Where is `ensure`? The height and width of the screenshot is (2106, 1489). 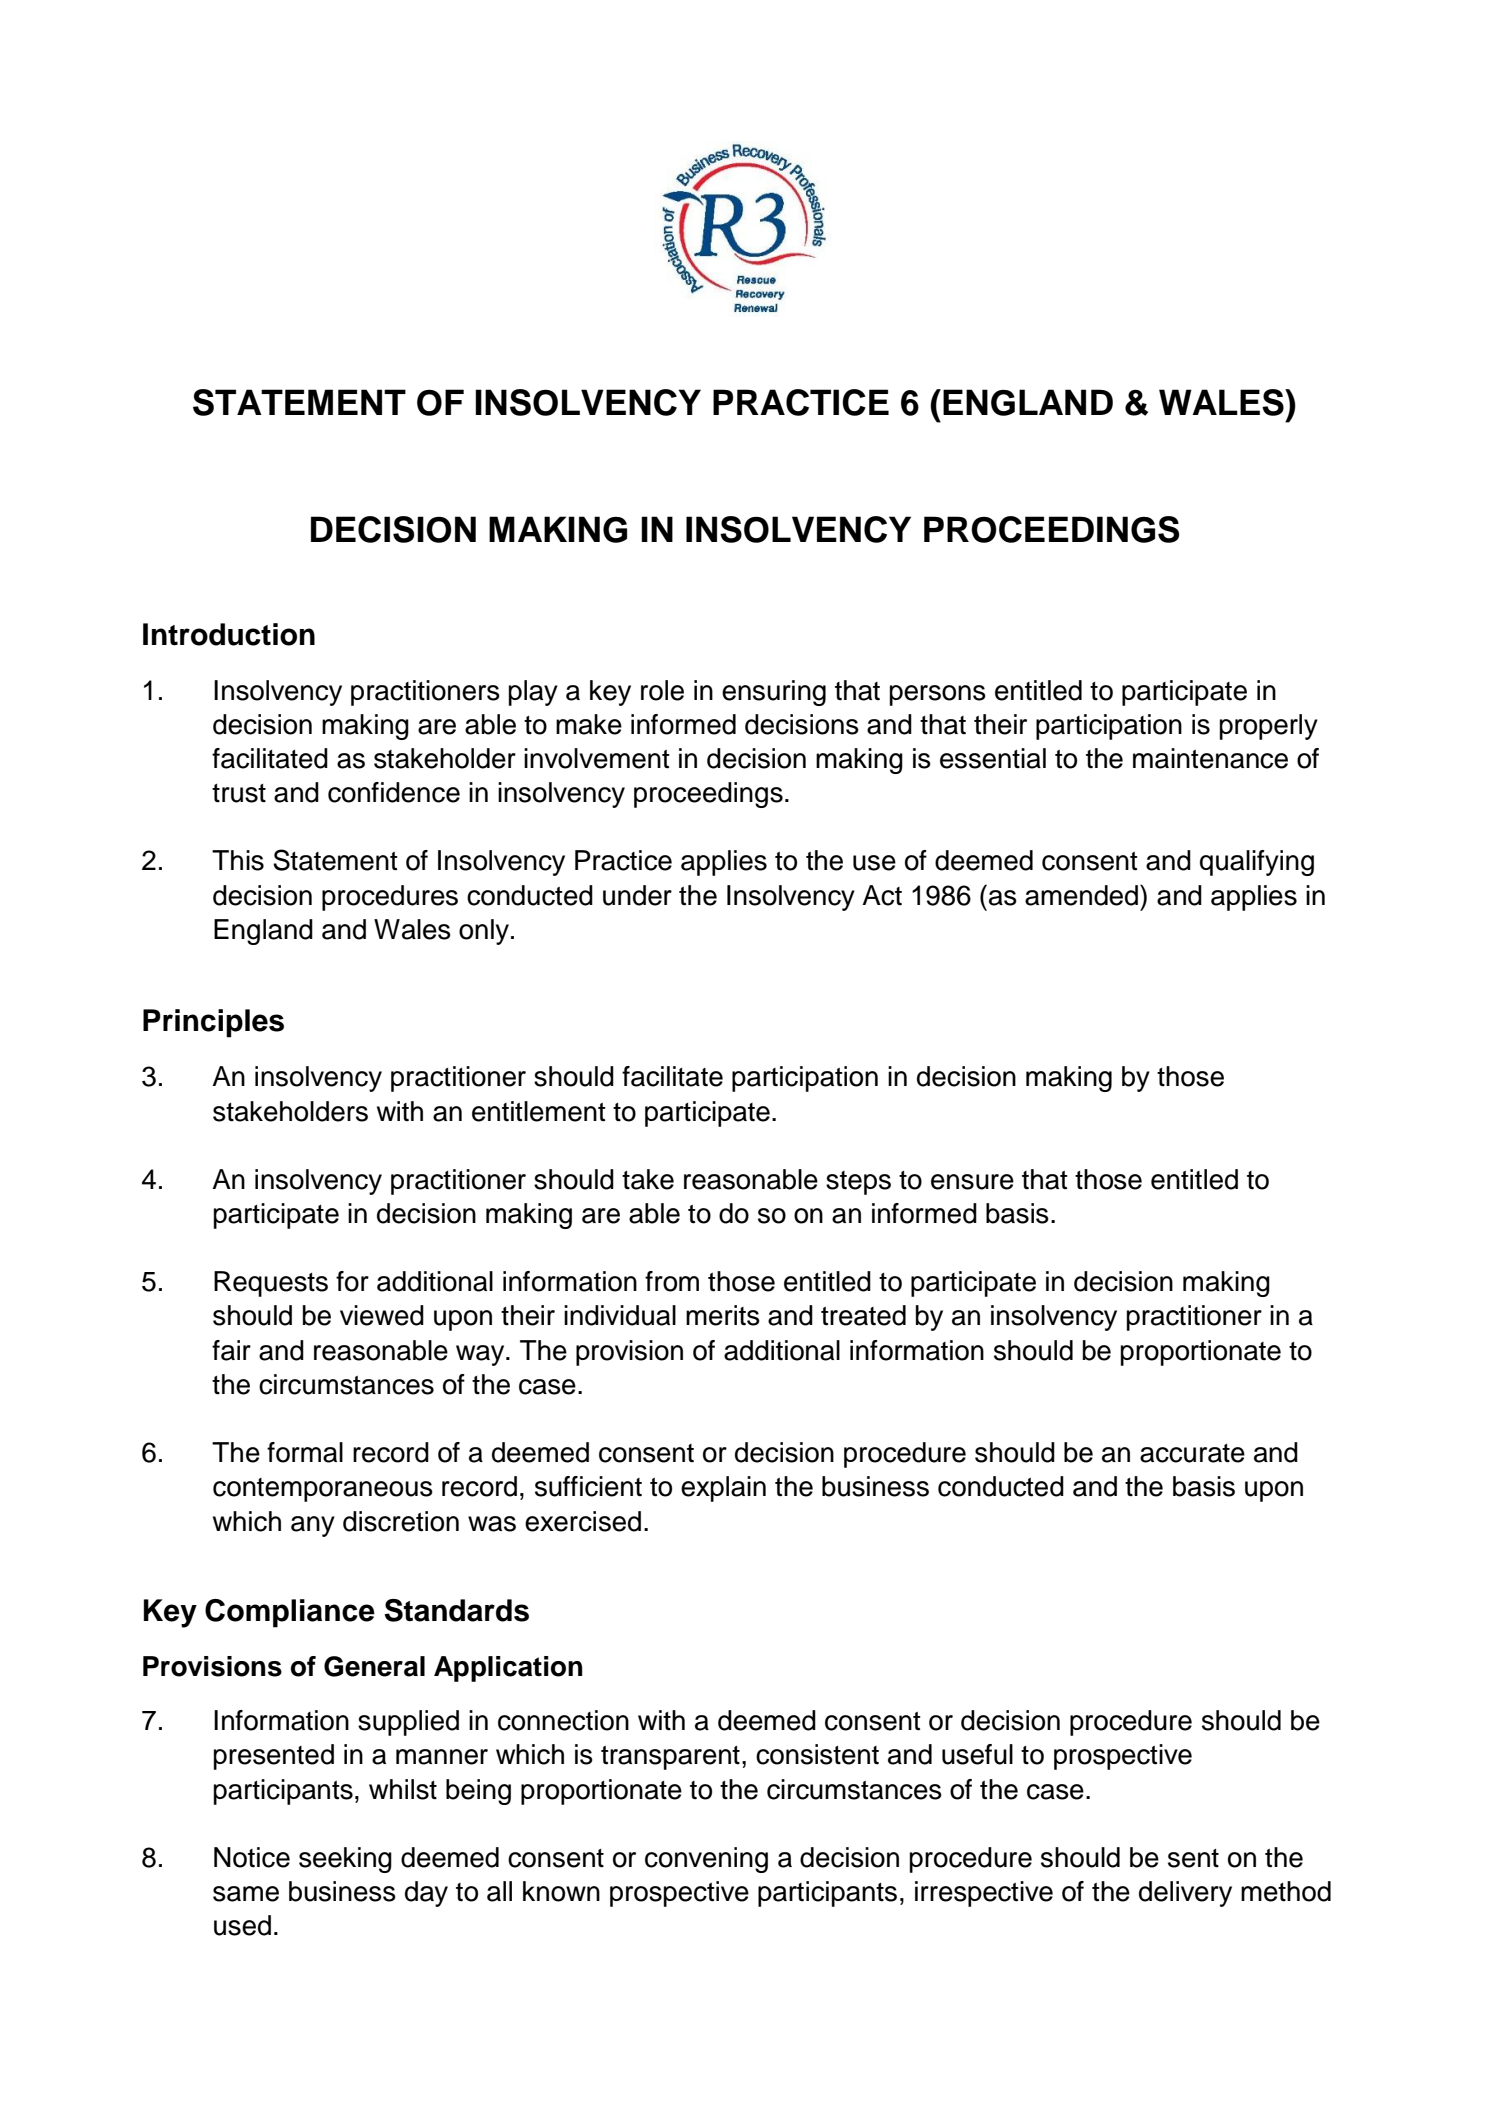
ensure is located at coordinates (972, 1182).
